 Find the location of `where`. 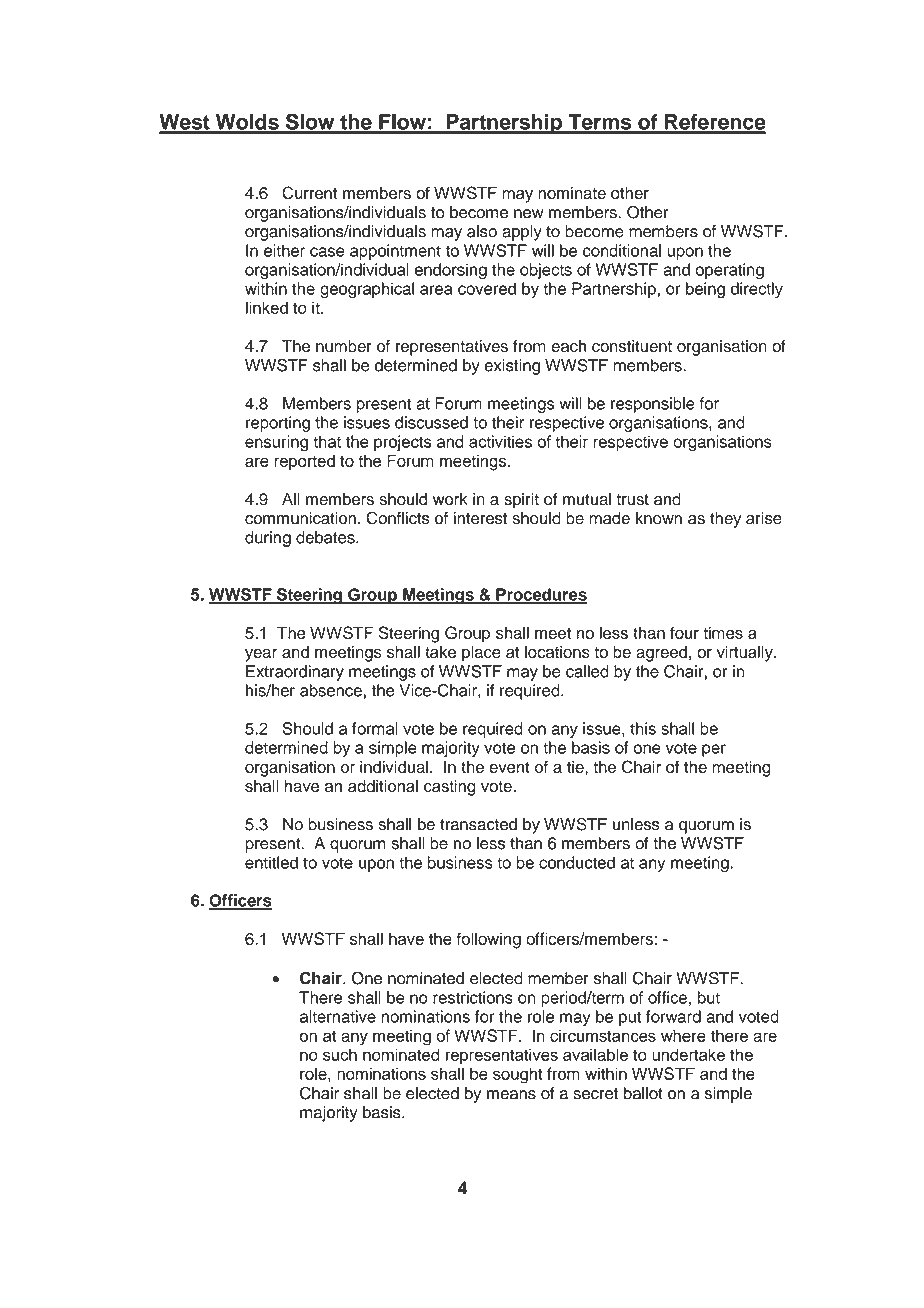

where is located at coordinates (683, 1035).
